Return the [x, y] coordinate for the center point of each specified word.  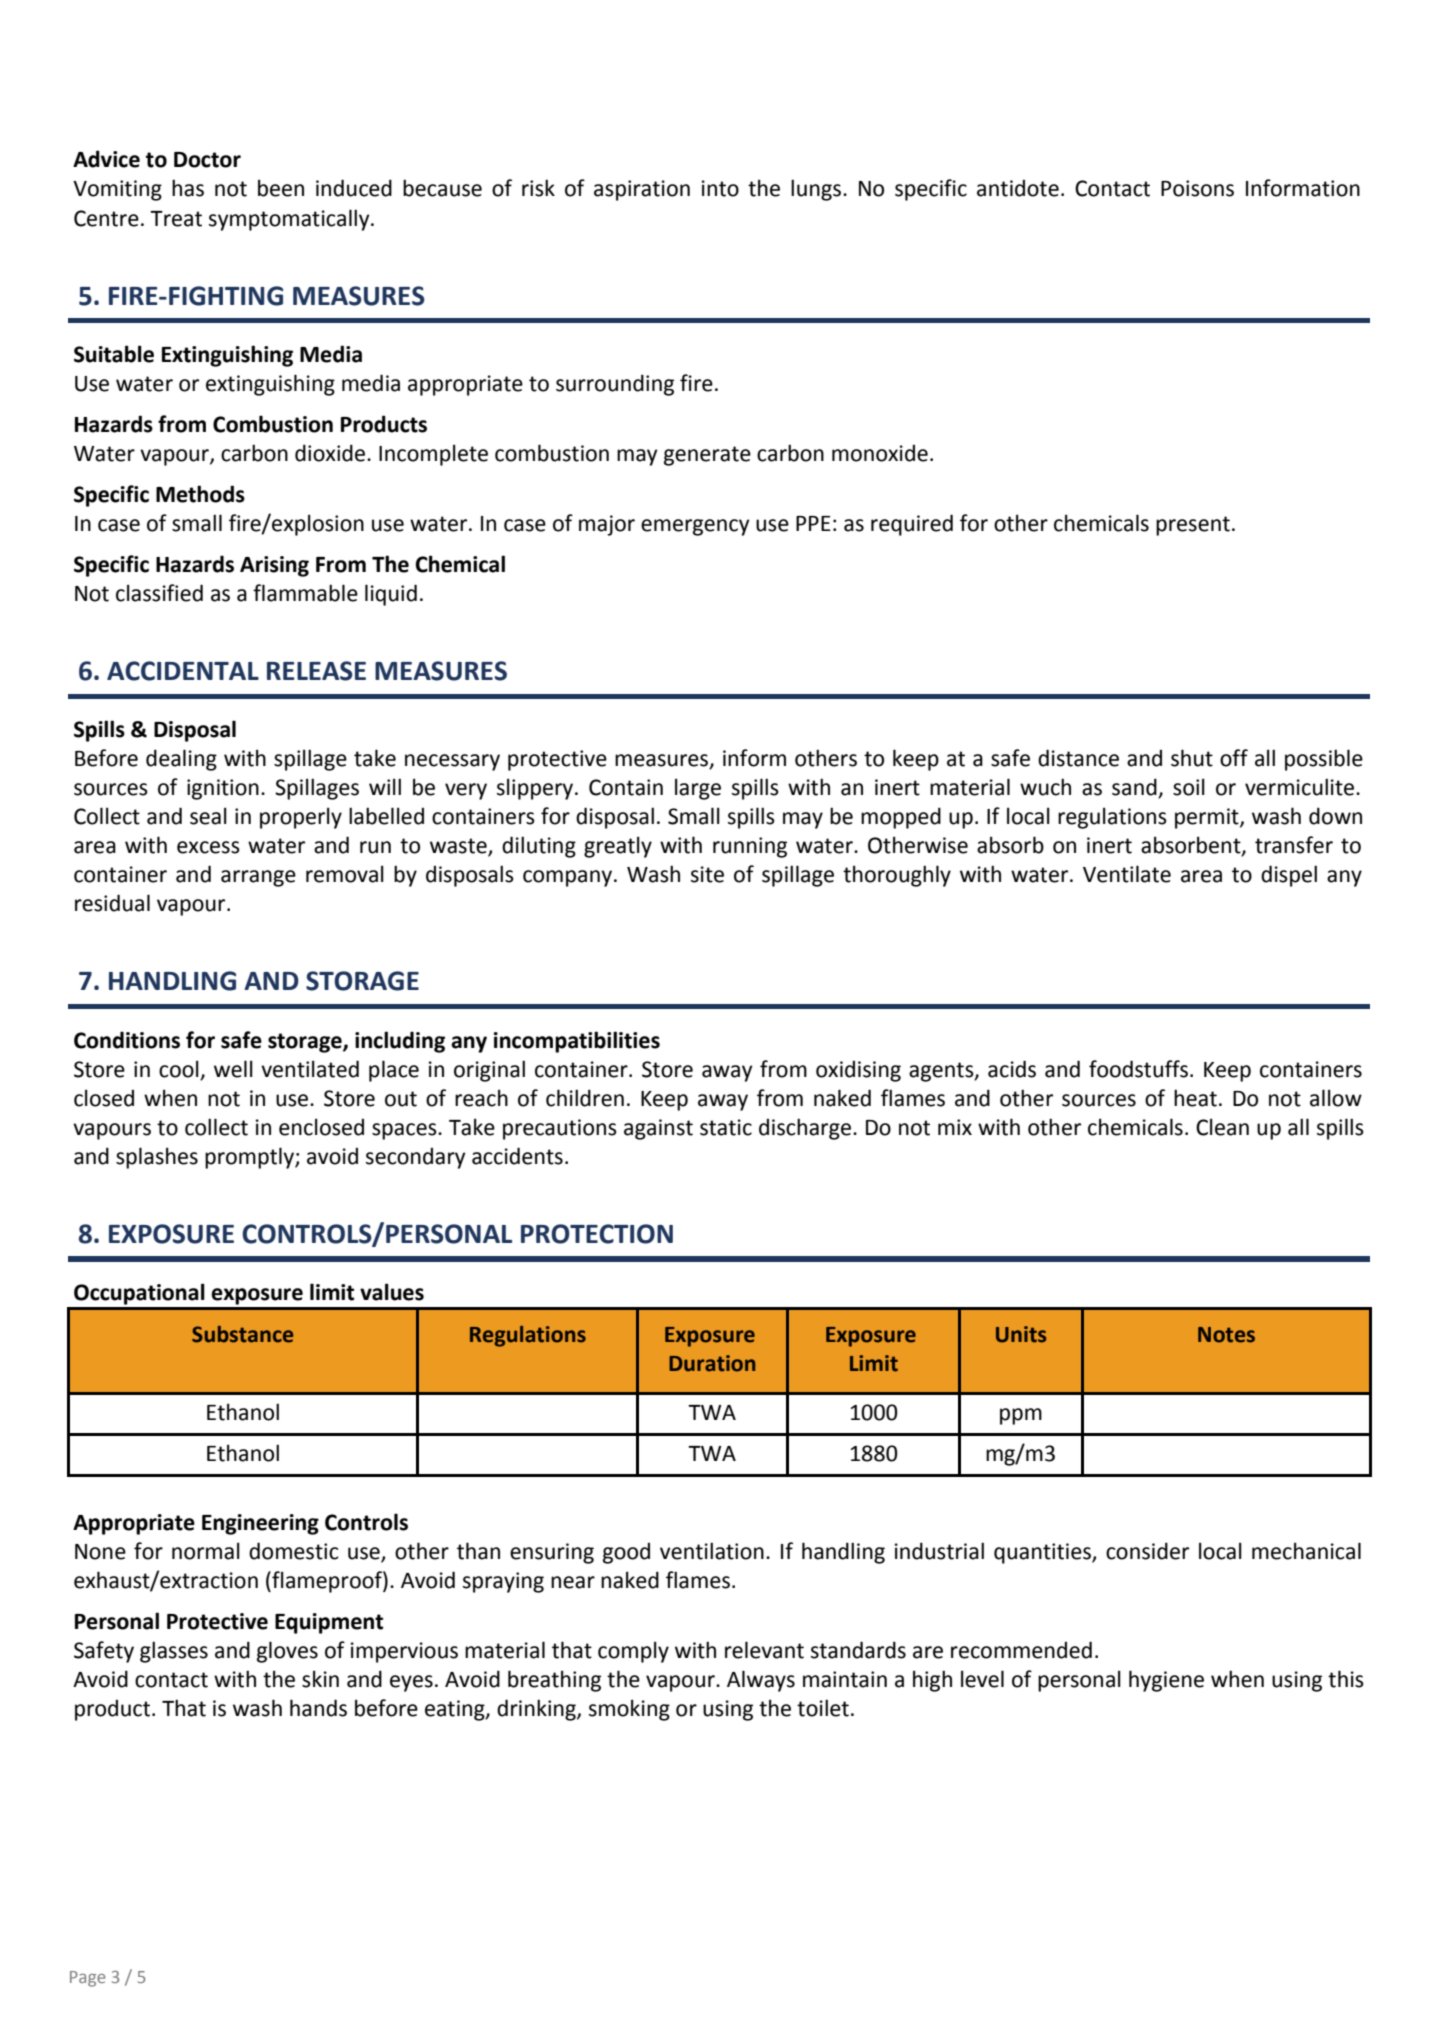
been [281, 188]
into [720, 188]
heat [1195, 1098]
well [233, 1069]
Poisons [1197, 188]
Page [88, 1979]
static [726, 1127]
